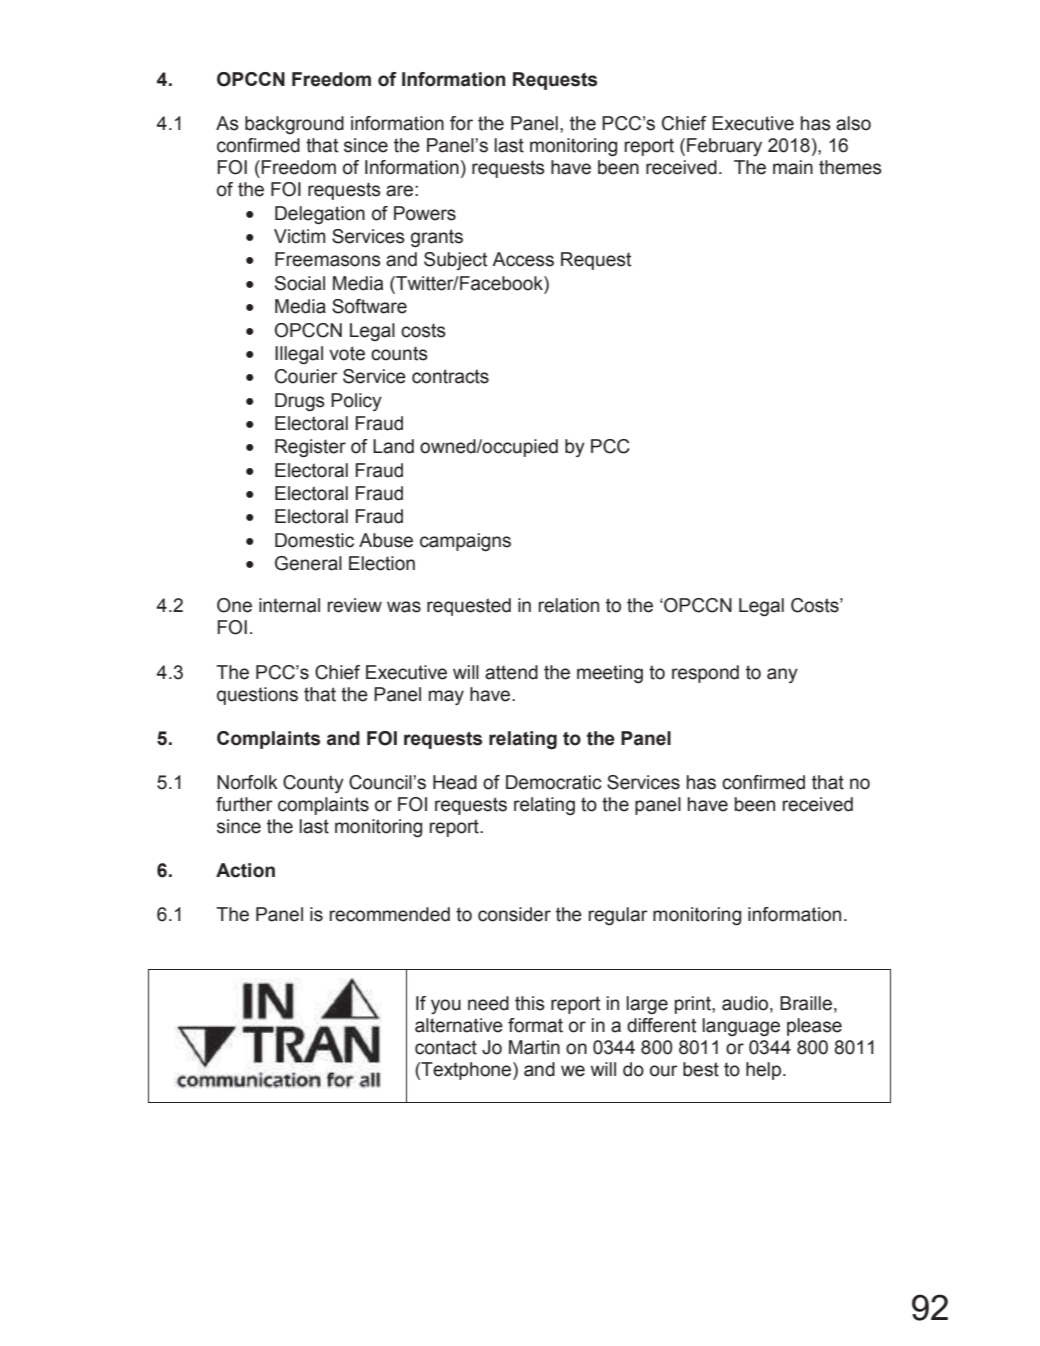 The width and height of the image is (1040, 1346). I want to click on Access, so click(523, 259).
